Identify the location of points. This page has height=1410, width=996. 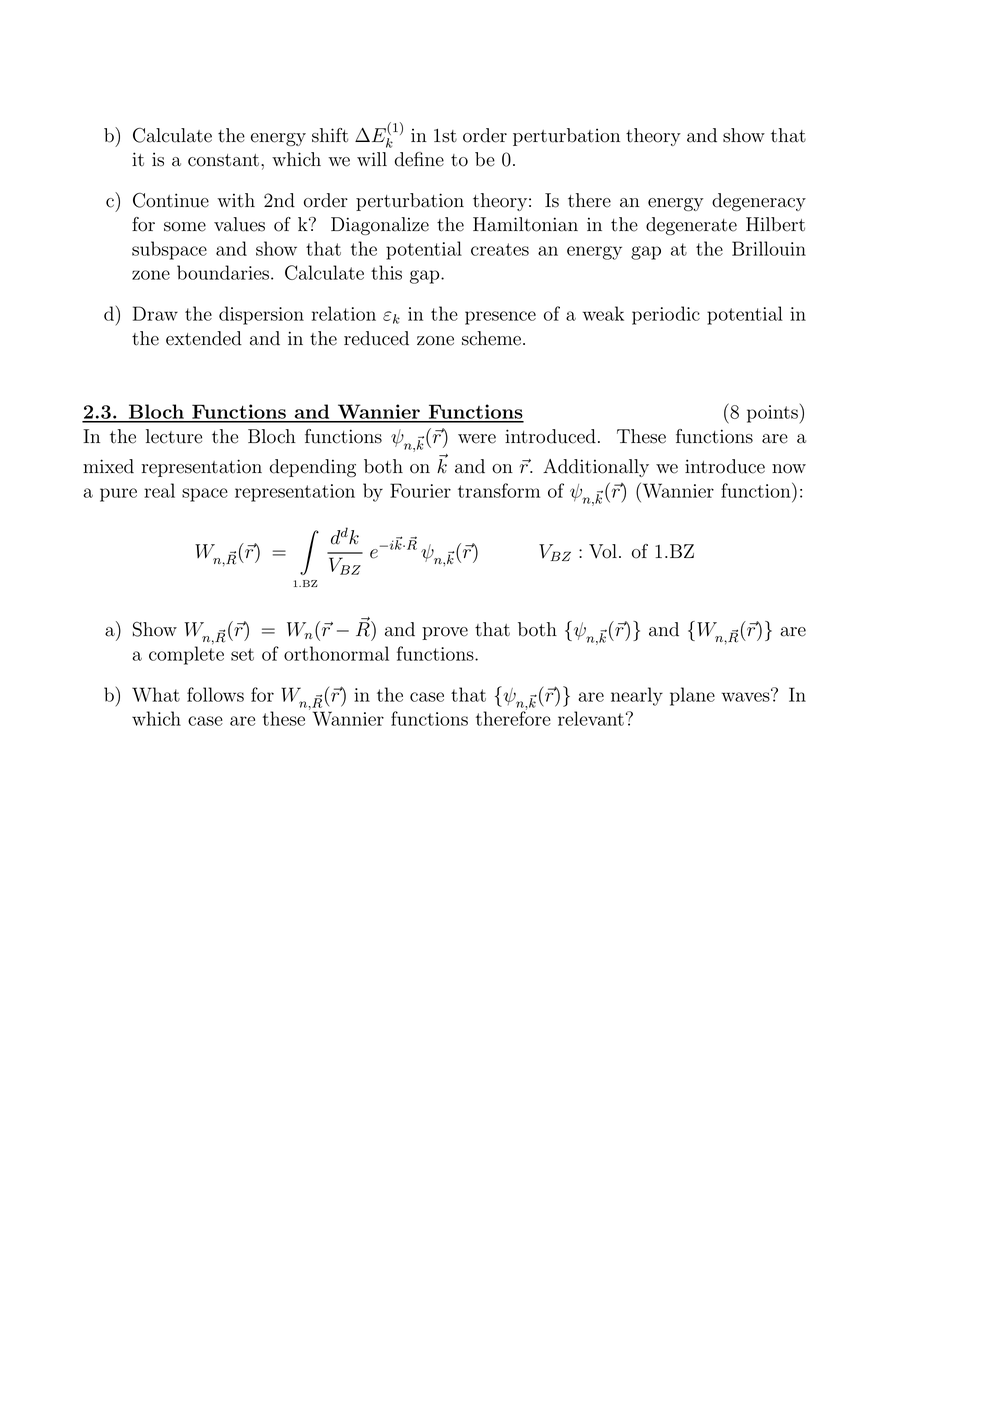
(772, 414).
